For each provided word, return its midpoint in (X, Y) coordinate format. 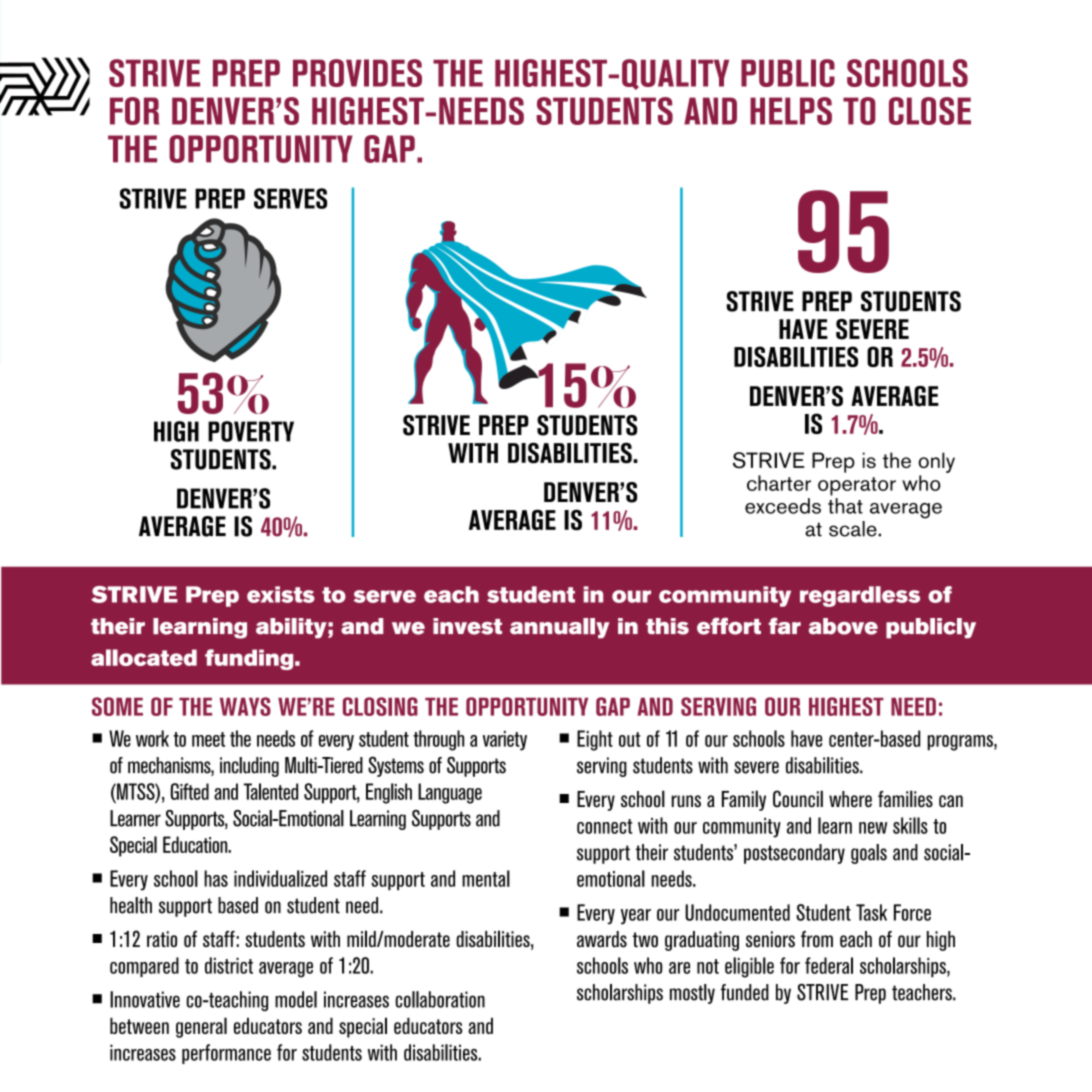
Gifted (190, 791)
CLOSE (930, 111)
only (936, 462)
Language (450, 793)
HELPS (791, 111)
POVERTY (251, 431)
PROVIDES (357, 73)
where (850, 799)
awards (602, 939)
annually (559, 628)
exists (281, 594)
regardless (860, 596)
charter (779, 483)
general (201, 1027)
